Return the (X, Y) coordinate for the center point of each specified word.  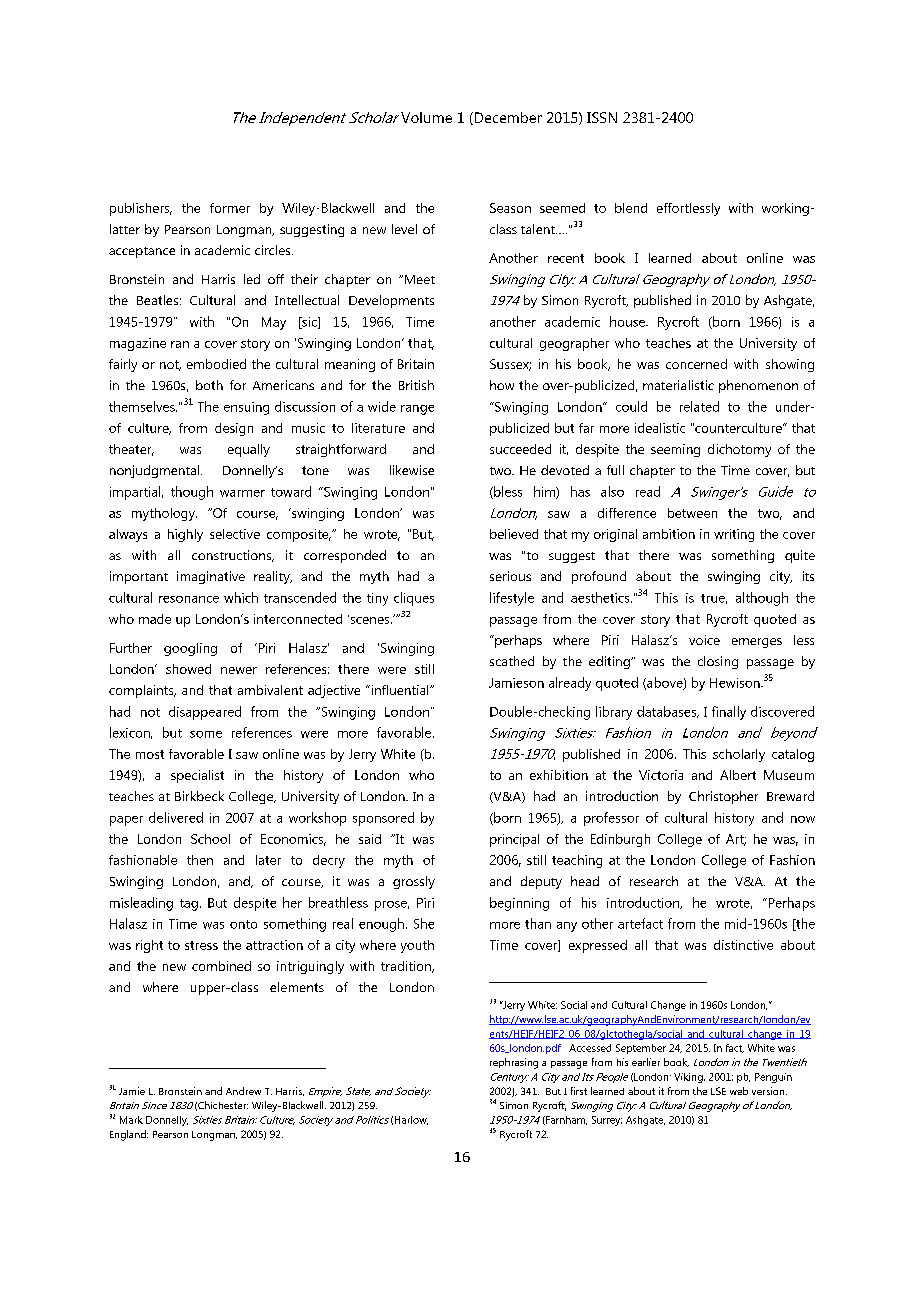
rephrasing (514, 1063)
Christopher (723, 797)
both (209, 385)
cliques (414, 599)
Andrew (243, 1091)
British (416, 385)
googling (190, 649)
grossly (414, 882)
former (230, 208)
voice (704, 640)
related (699, 406)
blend (631, 208)
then (200, 860)
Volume (426, 117)
